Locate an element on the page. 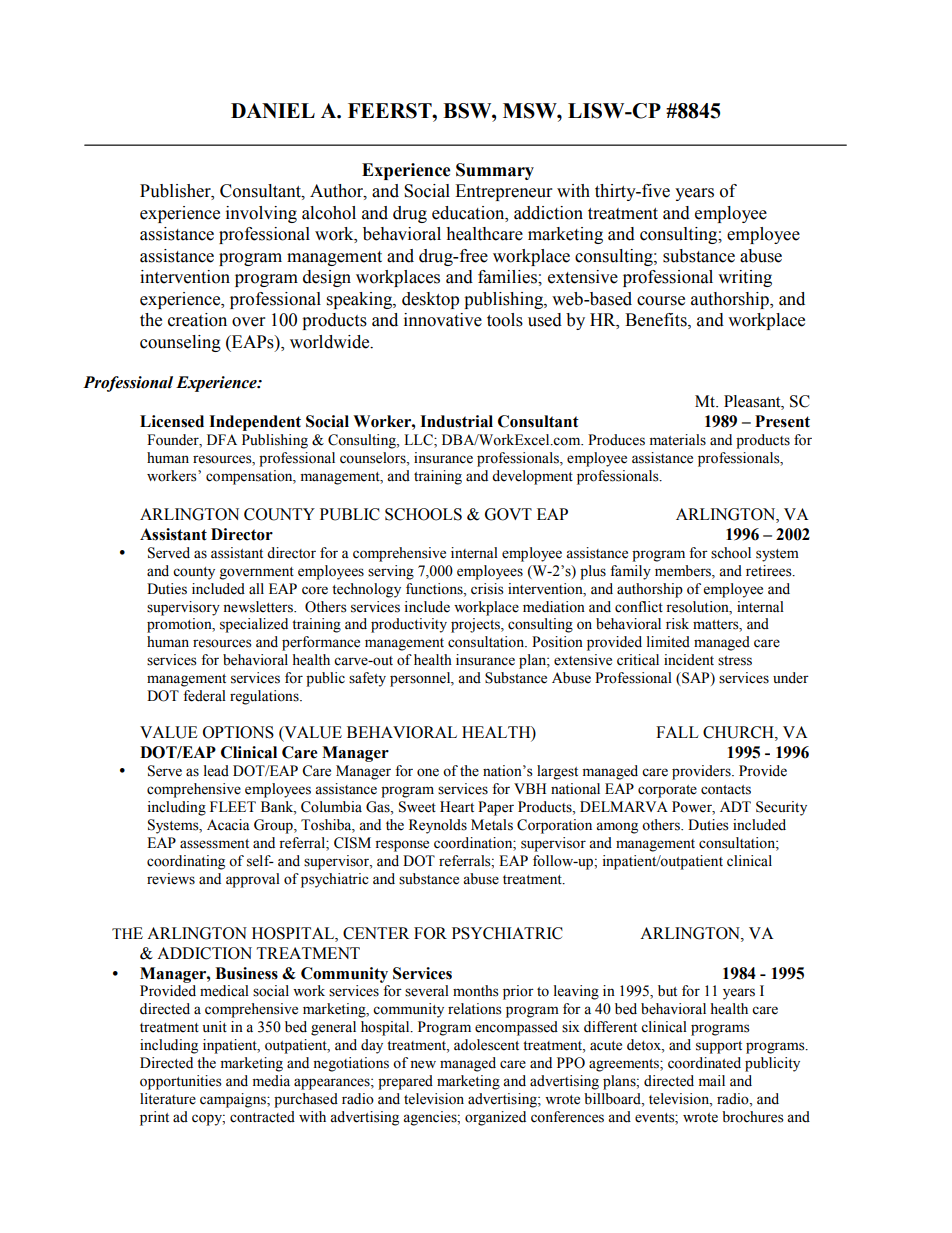  DANIEL is located at coordinates (273, 110).
